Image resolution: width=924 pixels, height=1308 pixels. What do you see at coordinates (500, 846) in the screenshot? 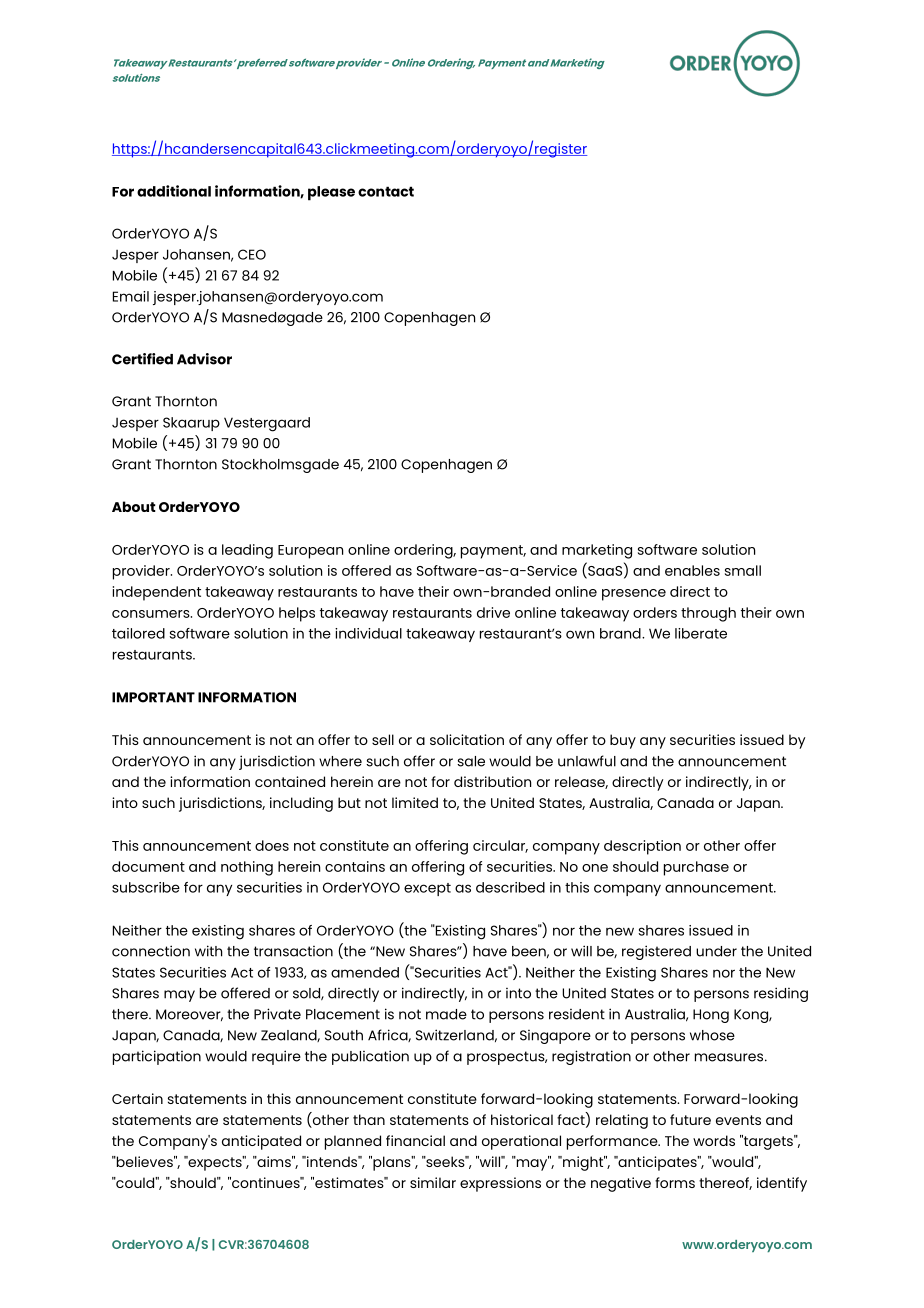
I see `circular` at bounding box center [500, 846].
